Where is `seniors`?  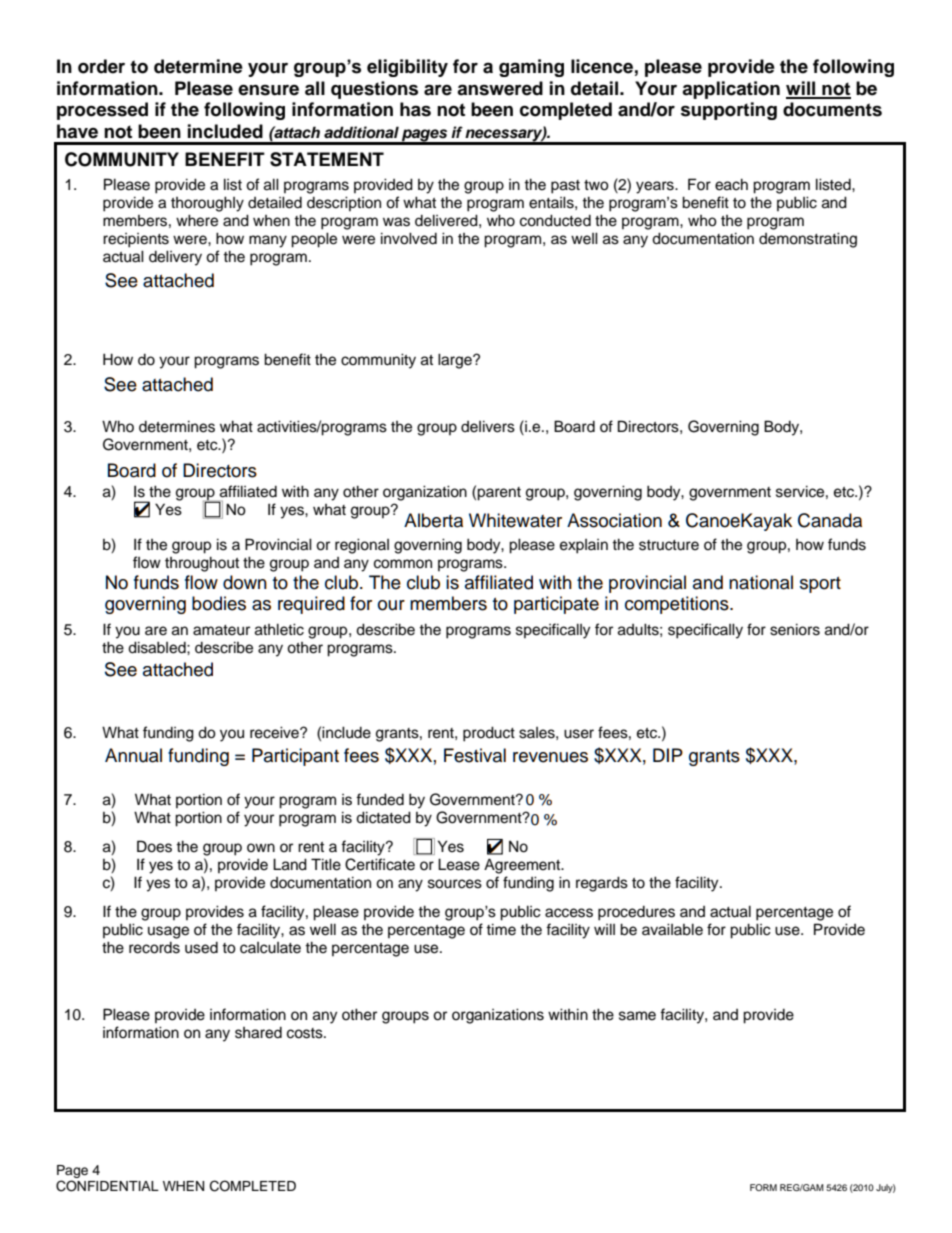 seniors is located at coordinates (795, 629).
